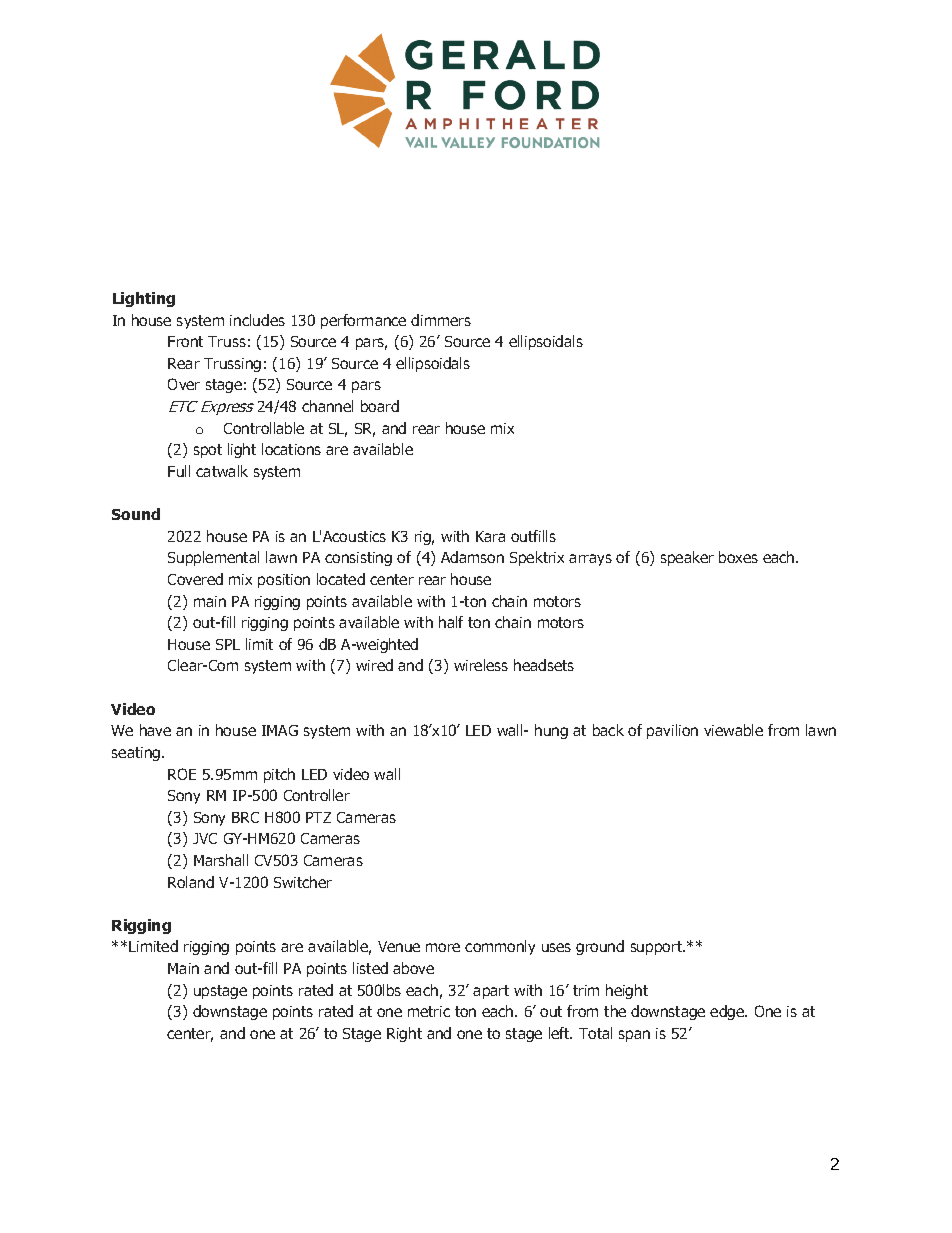  Describe the element at coordinates (363, 321) in the screenshot. I see `performance` at that location.
